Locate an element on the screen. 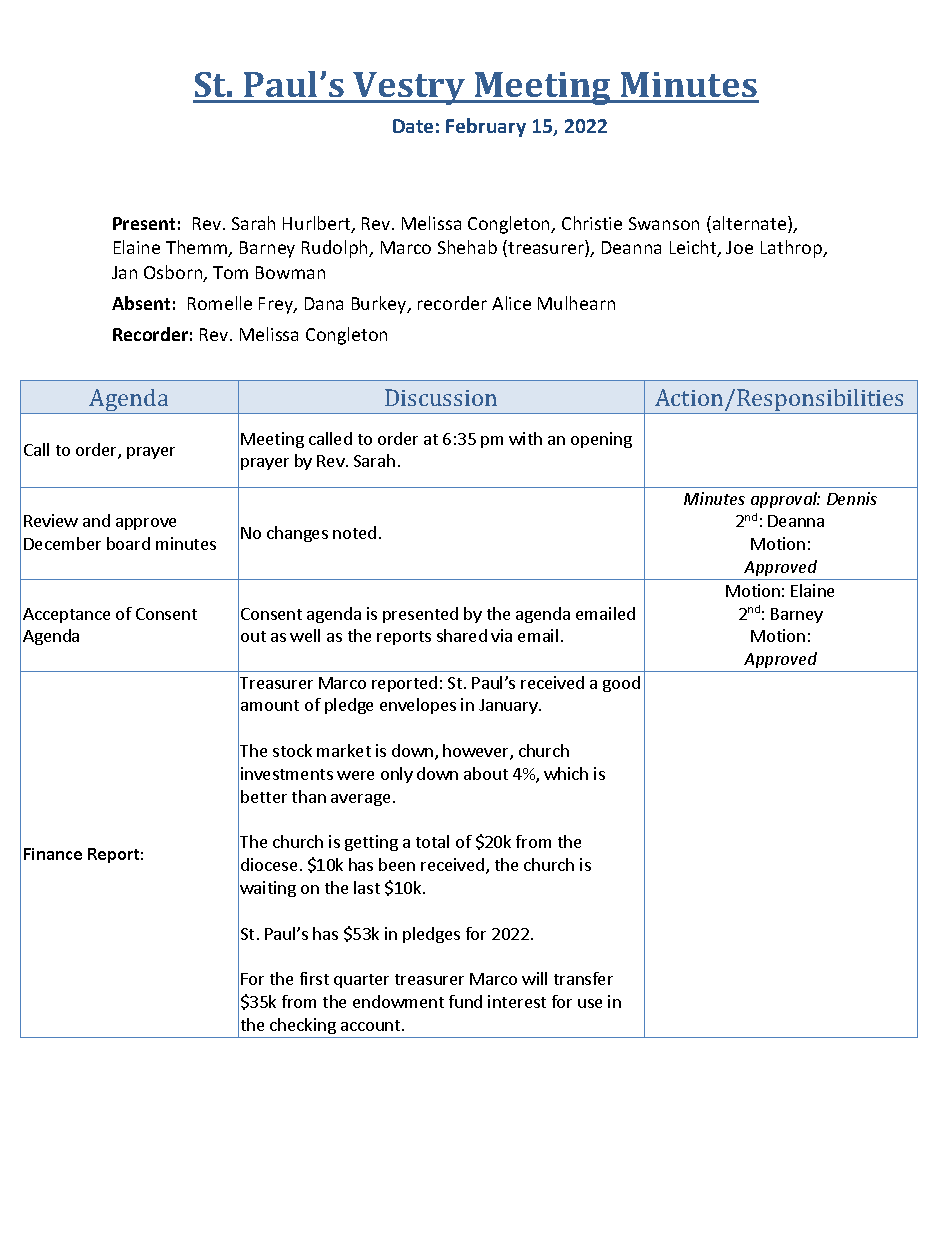 This screenshot has width=952, height=1233. approval is located at coordinates (785, 500).
